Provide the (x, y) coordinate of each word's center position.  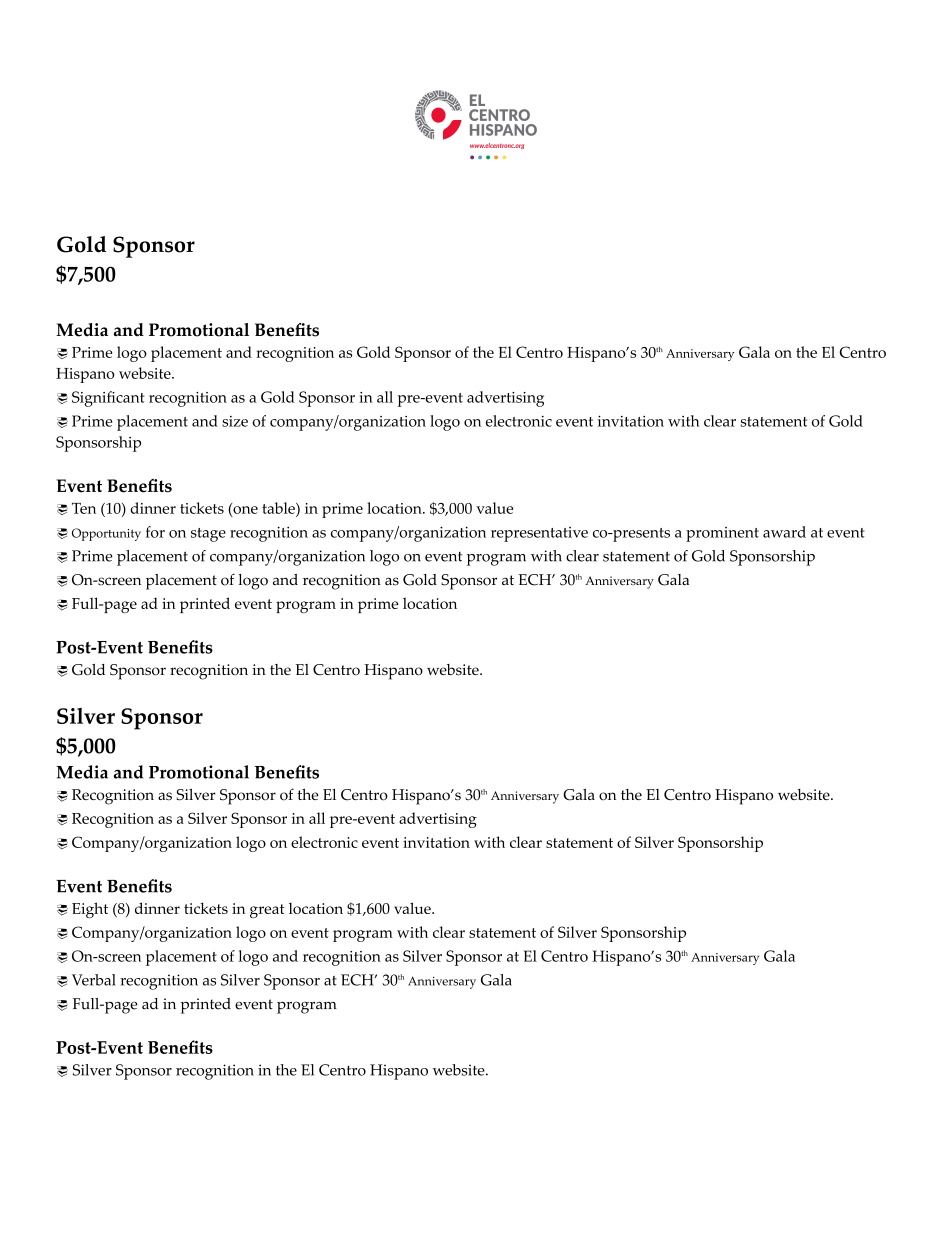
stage (208, 535)
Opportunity (106, 534)
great (267, 911)
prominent (722, 534)
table (279, 508)
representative (539, 534)
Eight (90, 910)
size (235, 421)
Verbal (94, 980)
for (155, 532)
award (784, 532)
